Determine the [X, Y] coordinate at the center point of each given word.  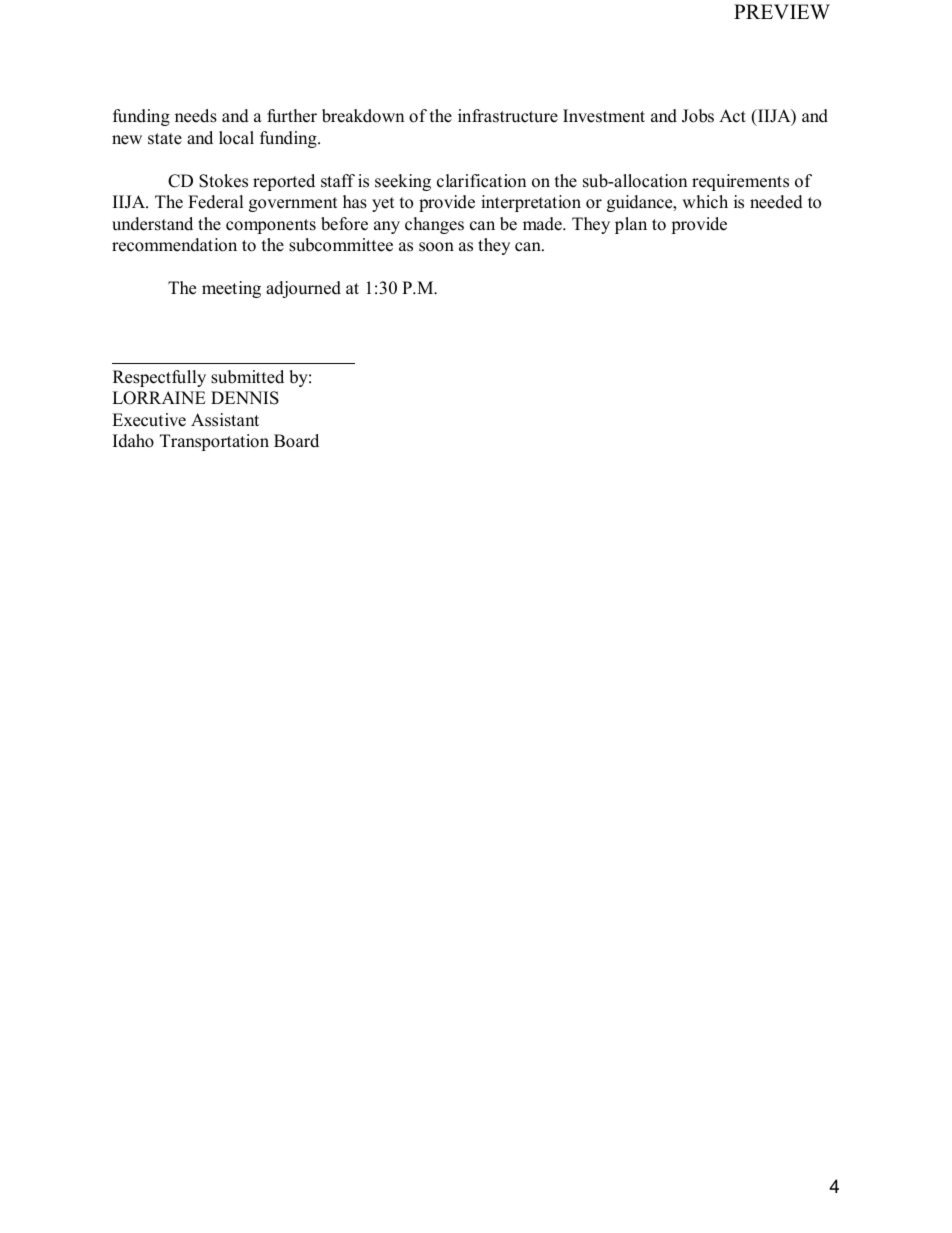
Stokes [223, 181]
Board [296, 441]
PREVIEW [782, 11]
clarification [481, 181]
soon [436, 247]
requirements [740, 182]
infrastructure [508, 116]
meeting [231, 289]
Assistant [225, 420]
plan [631, 225]
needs [196, 116]
